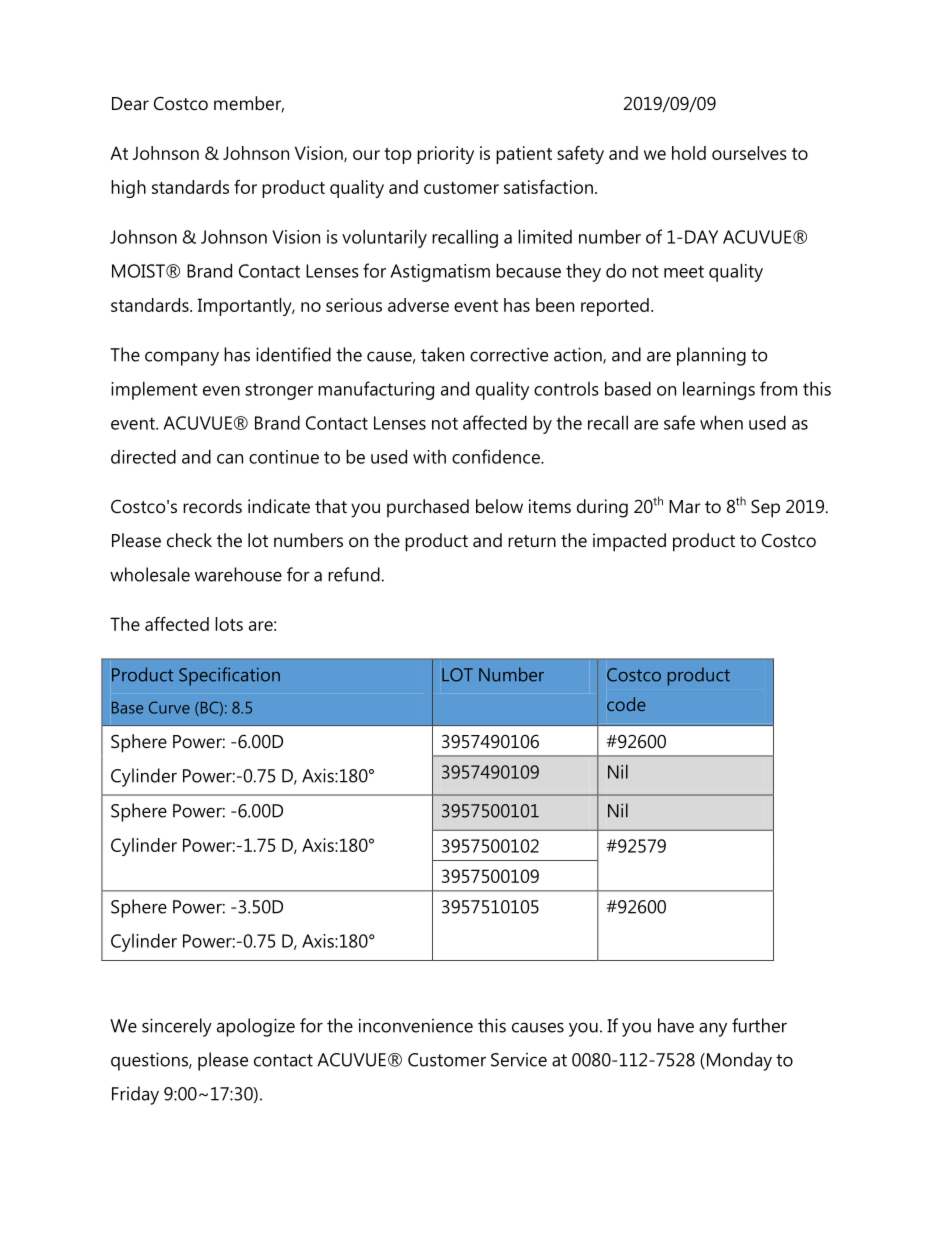  Describe the element at coordinates (355, 574) in the screenshot. I see `refund` at that location.
